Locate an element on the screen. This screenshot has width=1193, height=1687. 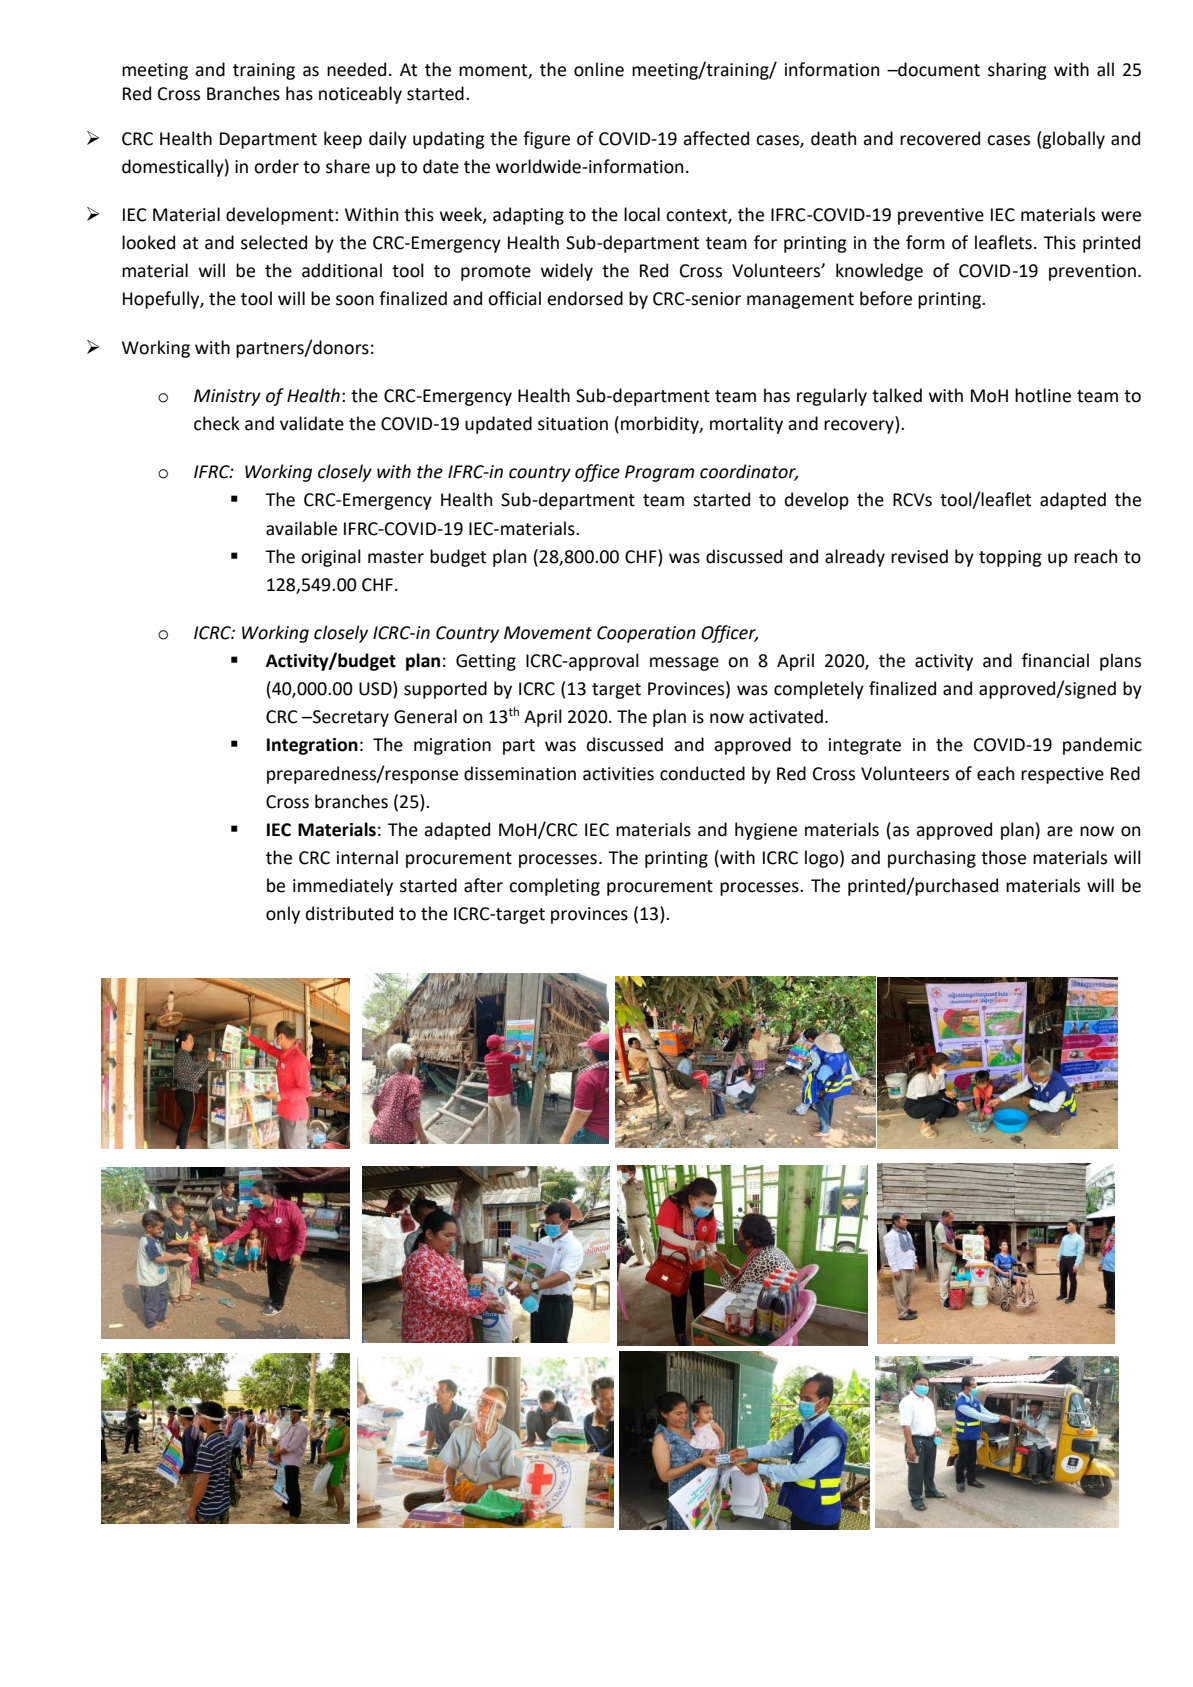
financial is located at coordinates (1055, 660).
